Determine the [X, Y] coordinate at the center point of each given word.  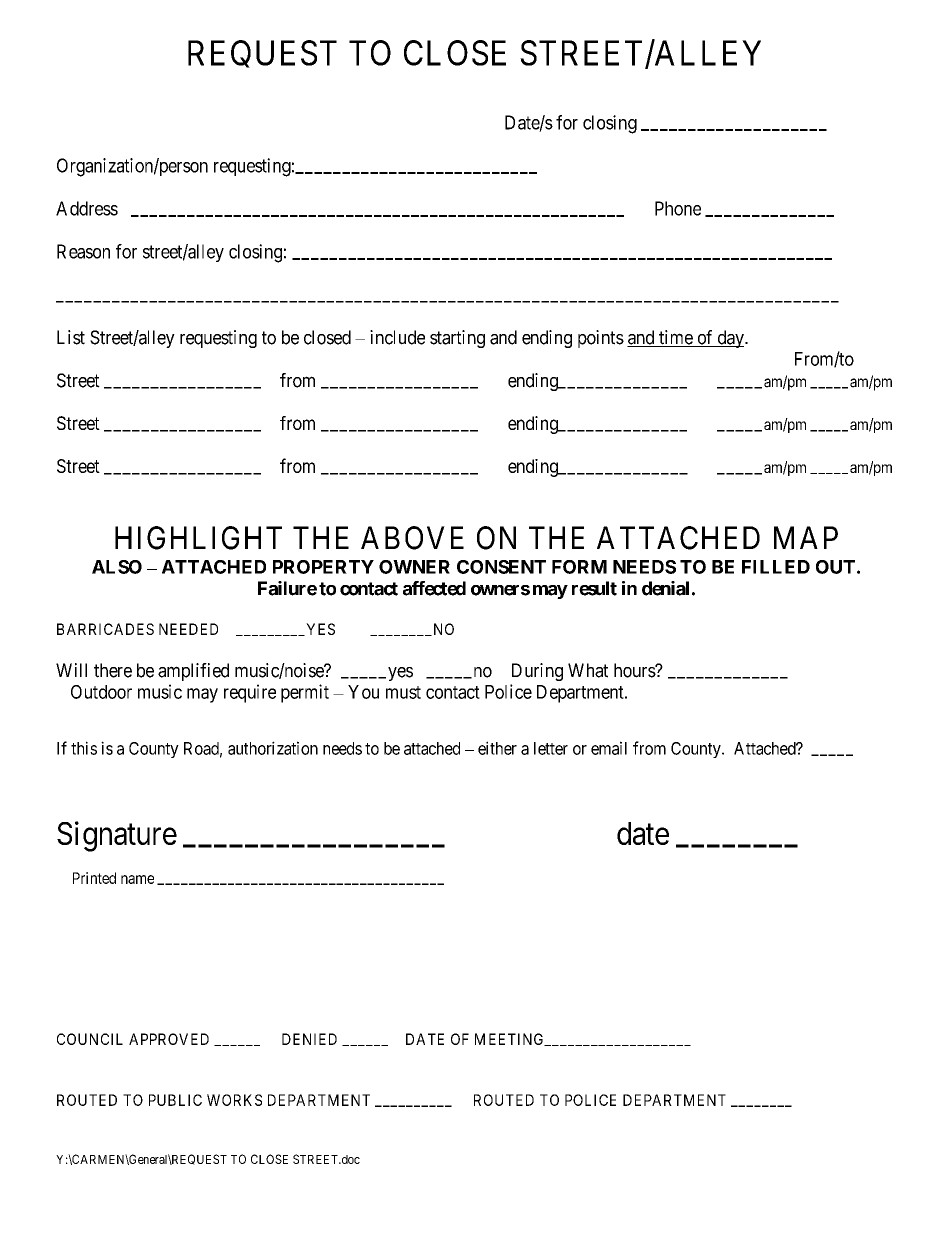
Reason [83, 251]
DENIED [309, 1039]
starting [457, 339]
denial [665, 588]
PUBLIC [175, 1100]
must [403, 692]
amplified [193, 672]
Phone [678, 208]
